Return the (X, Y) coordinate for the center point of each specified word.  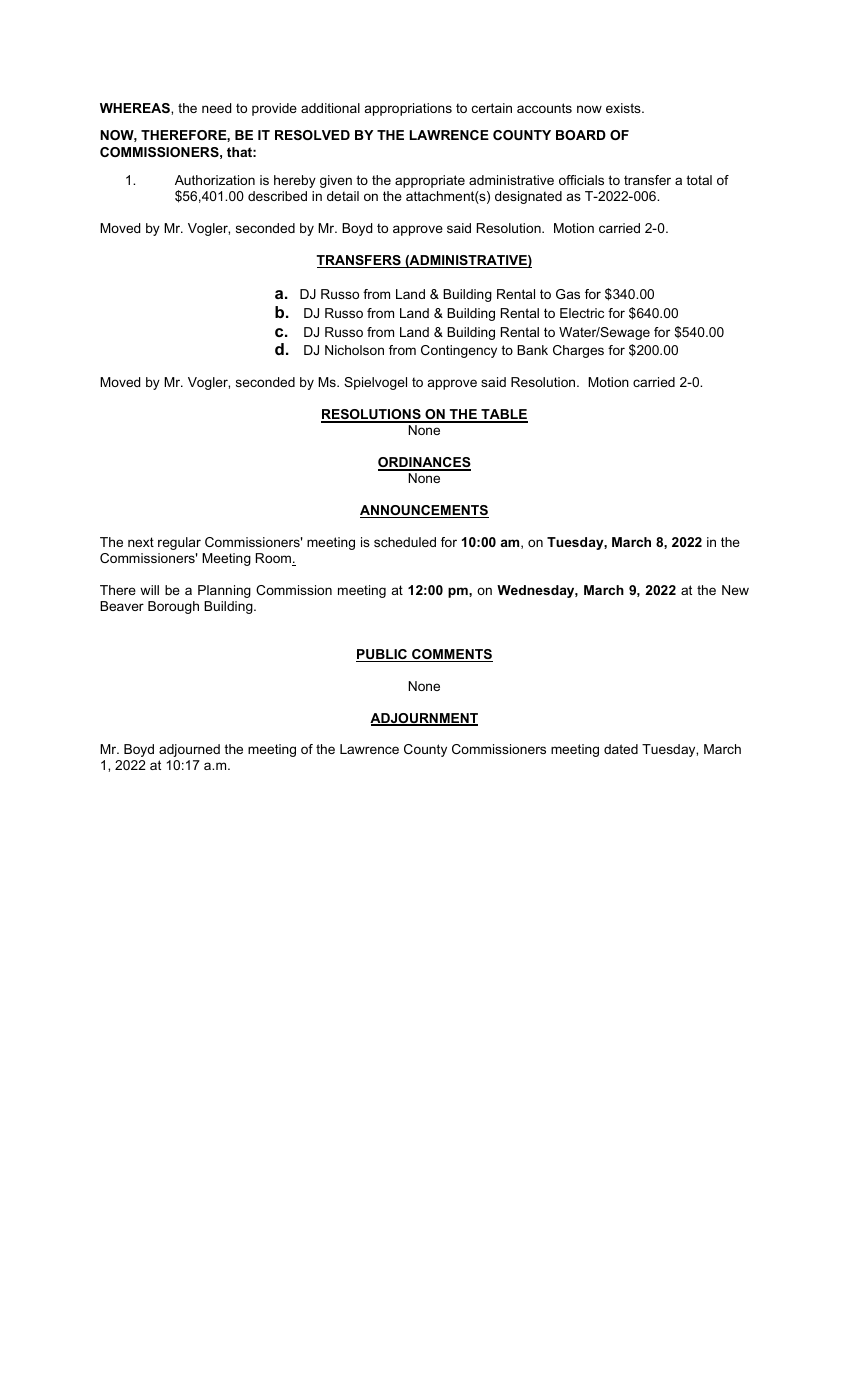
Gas (568, 294)
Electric (582, 313)
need (216, 108)
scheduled (405, 542)
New (735, 590)
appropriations (408, 109)
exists (624, 108)
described (277, 196)
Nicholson (354, 350)
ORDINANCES (424, 463)
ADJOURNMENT (424, 719)
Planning (224, 591)
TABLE (503, 415)
